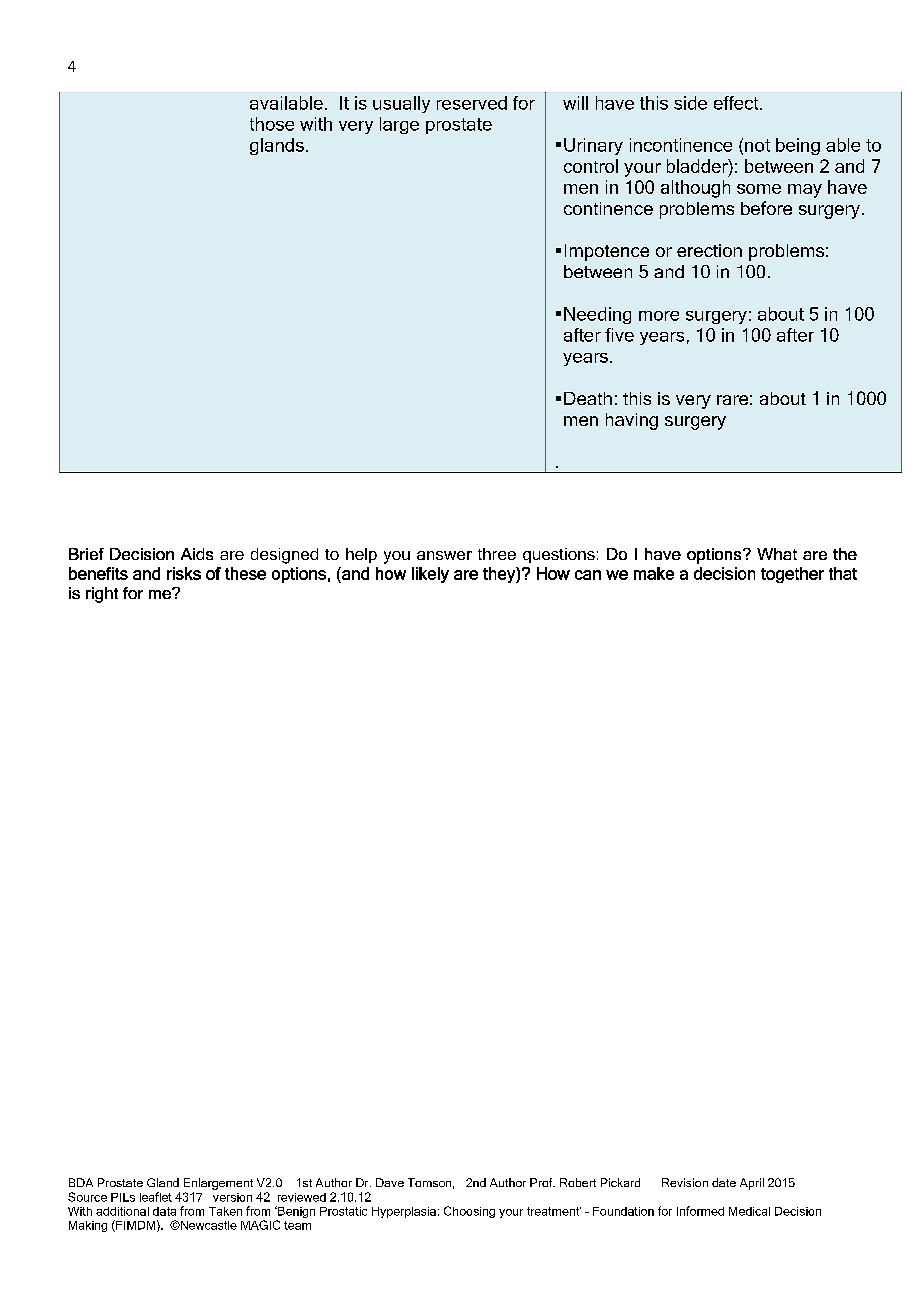 The width and height of the page is (924, 1308). What do you see at coordinates (390, 1182) in the page?
I see `Dave` at bounding box center [390, 1182].
